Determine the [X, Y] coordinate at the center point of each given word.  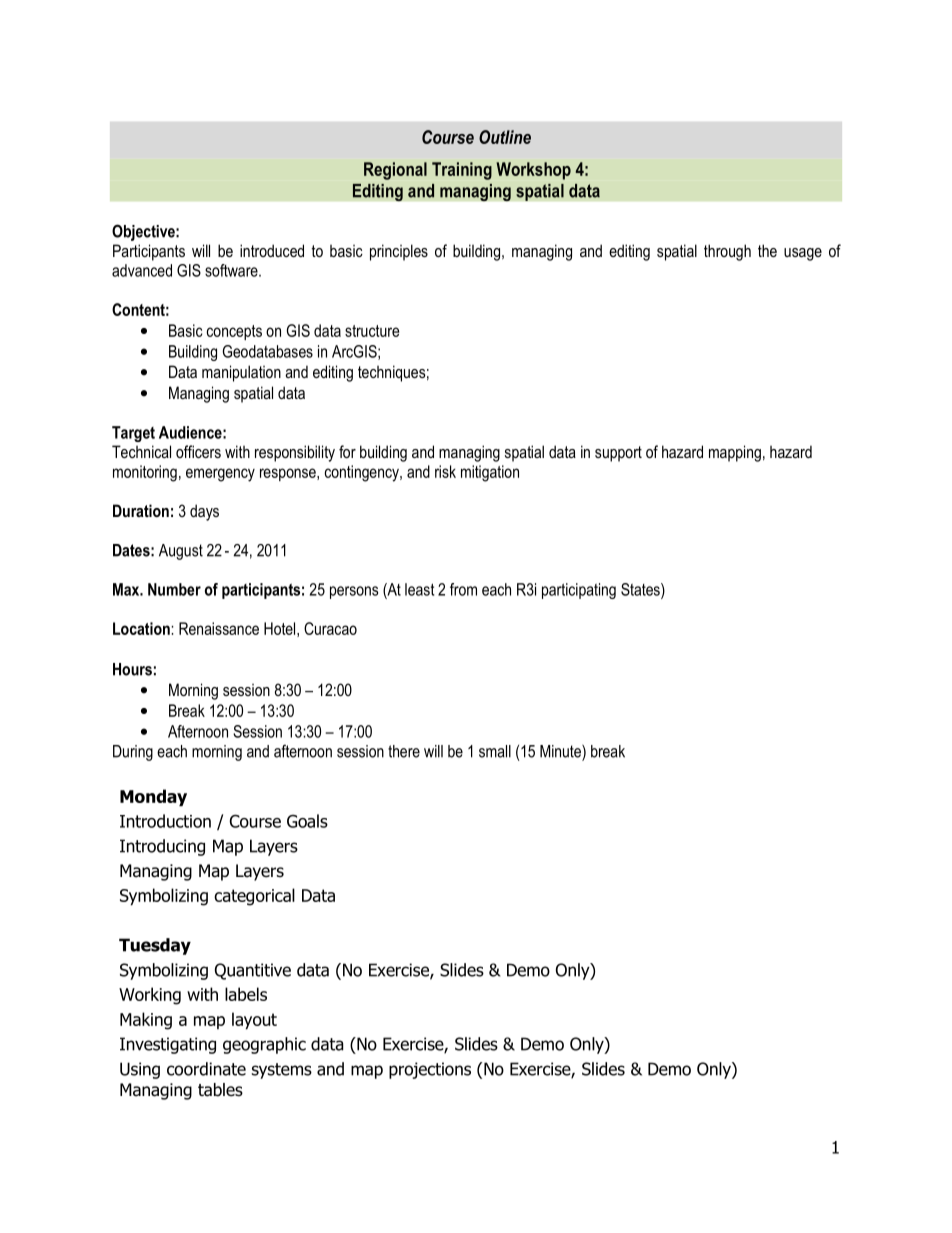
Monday [153, 798]
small [495, 751]
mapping [735, 453]
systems [282, 1071]
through [727, 252]
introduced [272, 250]
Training [462, 171]
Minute [561, 751]
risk [445, 471]
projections [430, 1070]
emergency [220, 475]
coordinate [206, 1069]
